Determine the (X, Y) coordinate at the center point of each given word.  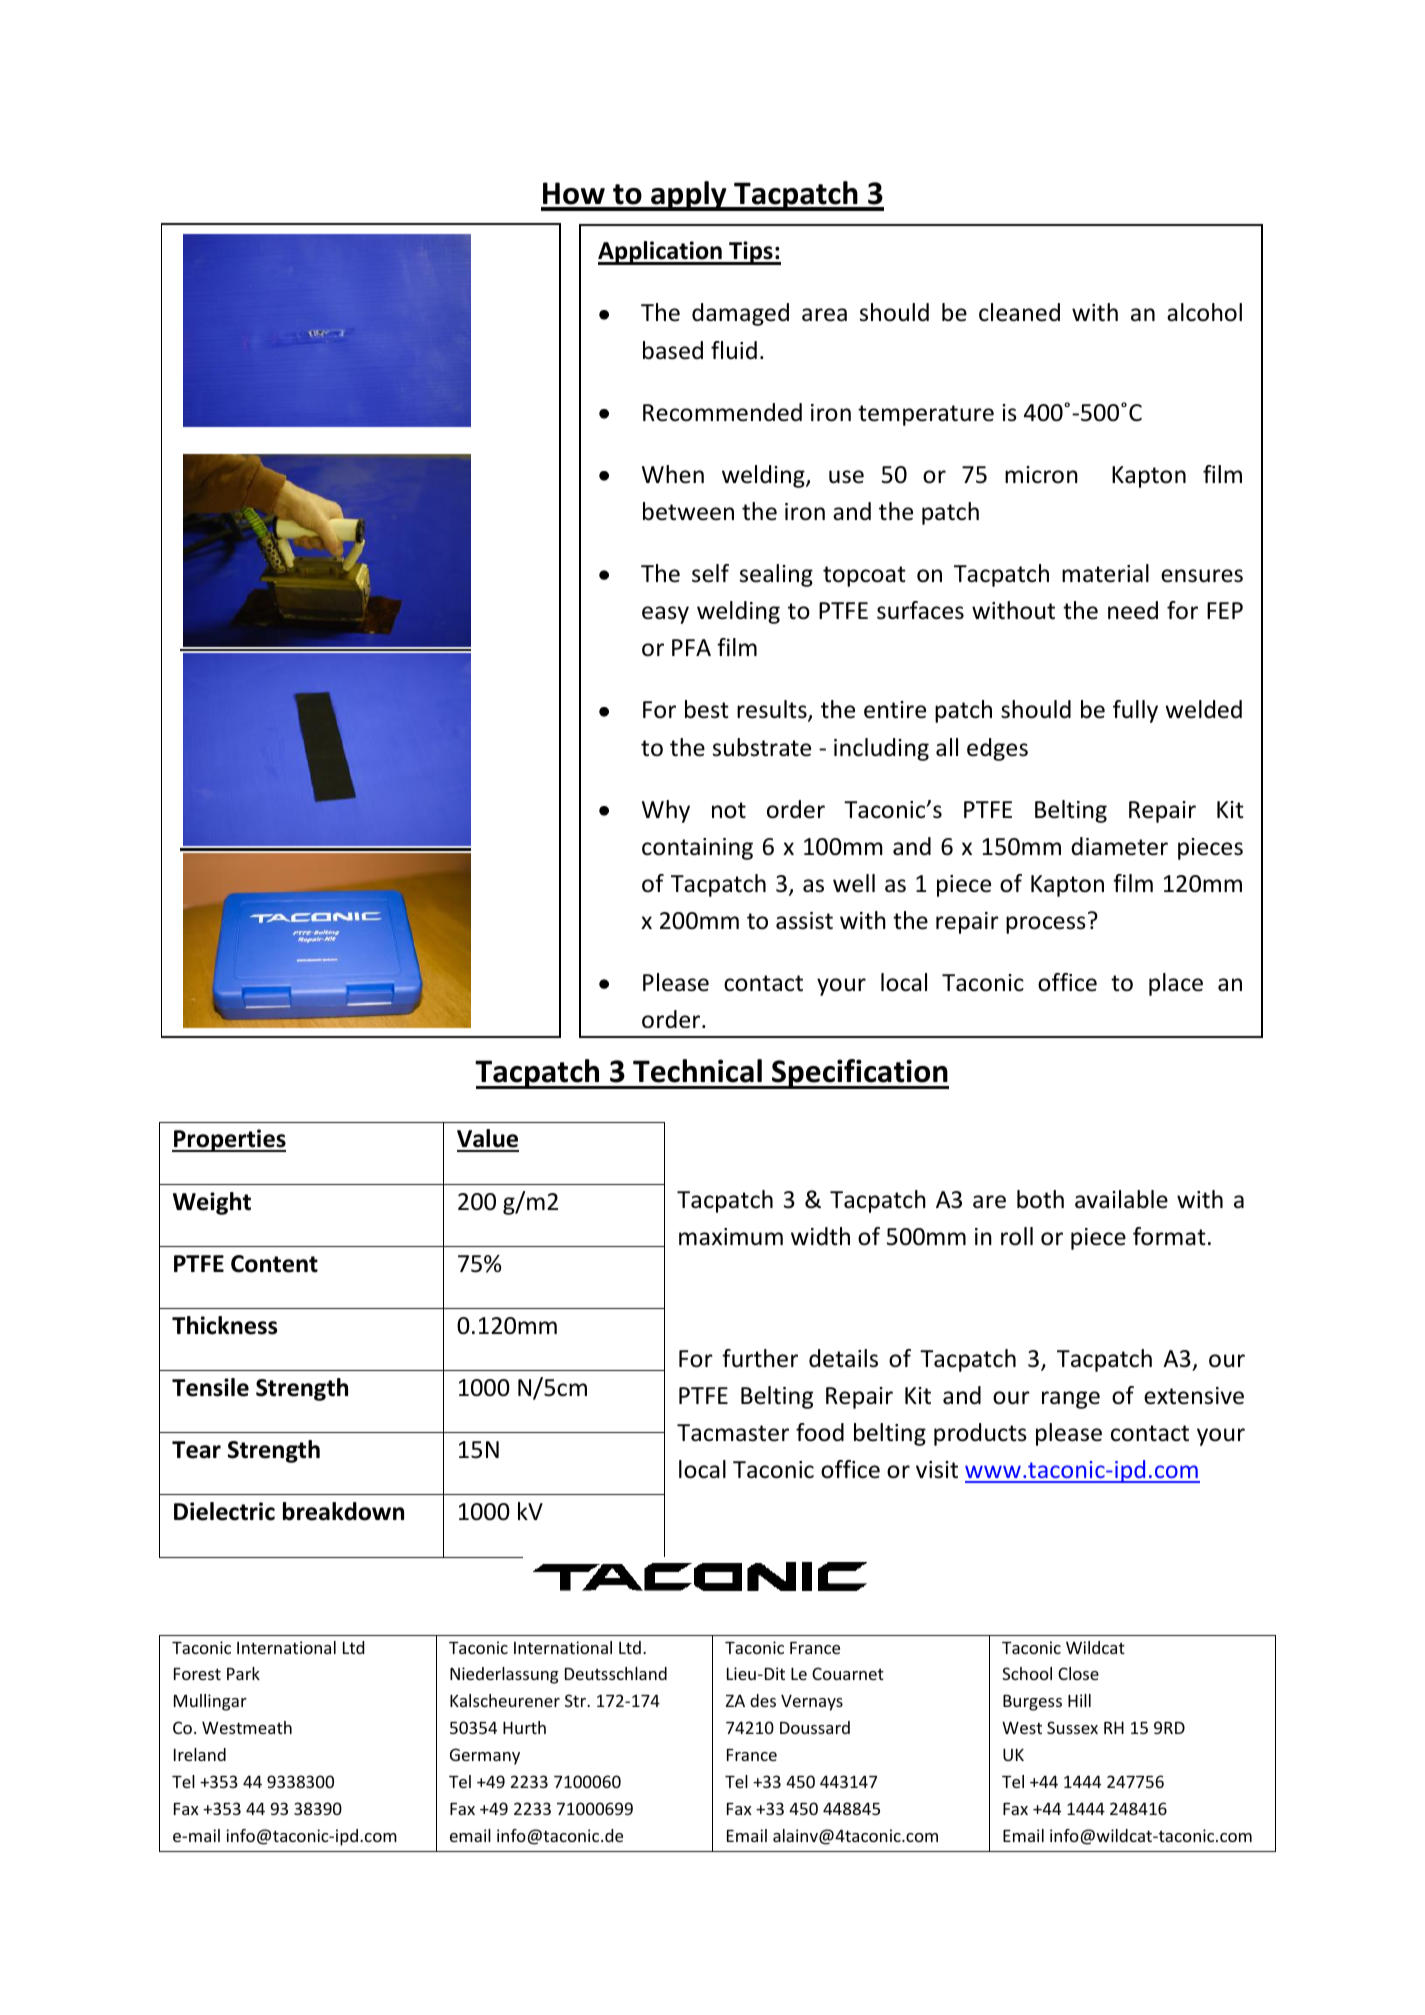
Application (661, 253)
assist (804, 921)
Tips (751, 253)
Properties (229, 1140)
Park (243, 1673)
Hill (1079, 1700)
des (763, 1700)
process (1046, 925)
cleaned (1019, 312)
